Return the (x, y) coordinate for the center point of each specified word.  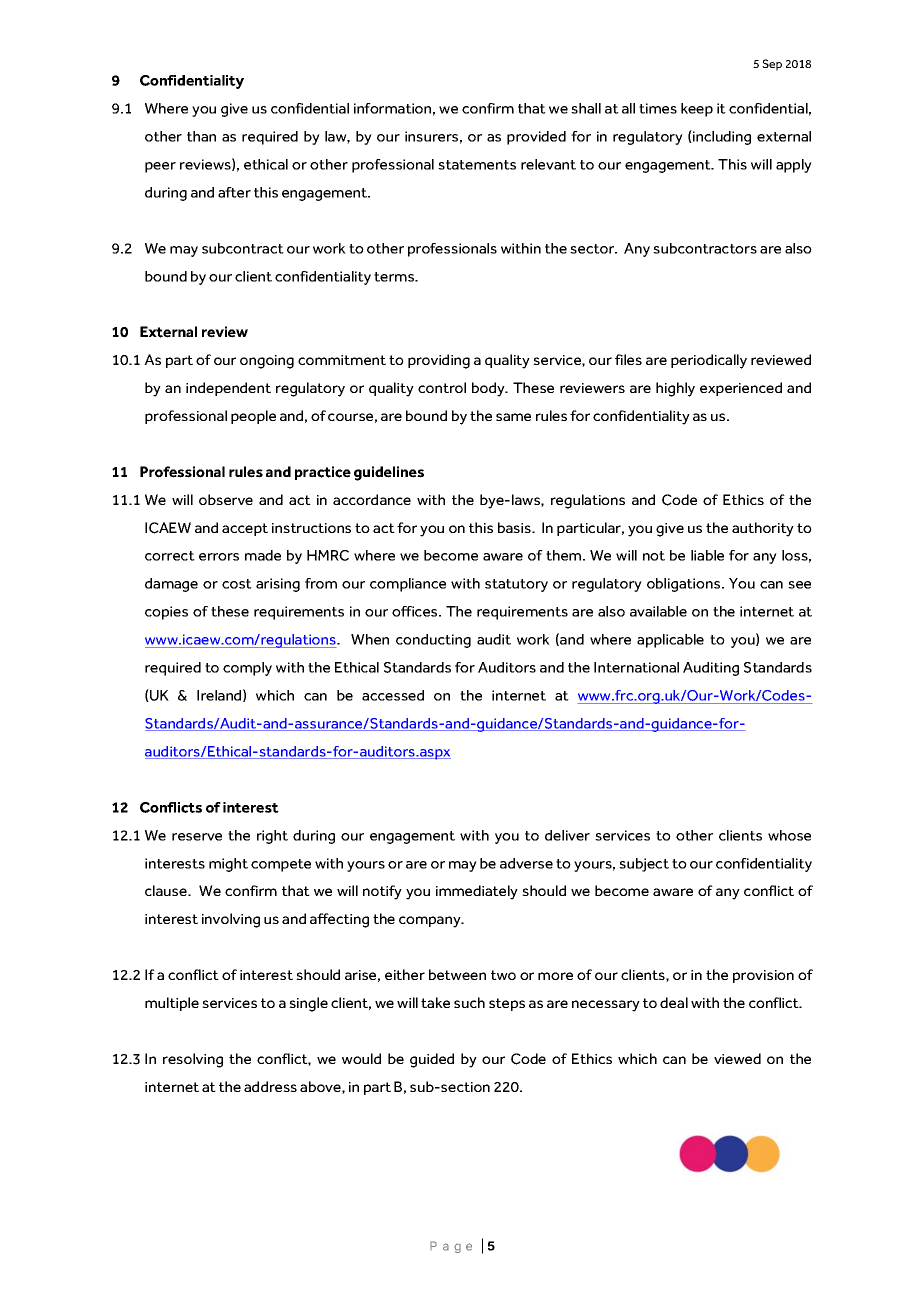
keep (697, 110)
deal (674, 1002)
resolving (193, 1060)
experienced (741, 389)
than (201, 136)
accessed (393, 695)
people (253, 417)
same (513, 417)
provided (536, 138)
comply (247, 669)
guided (432, 1060)
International (636, 667)
